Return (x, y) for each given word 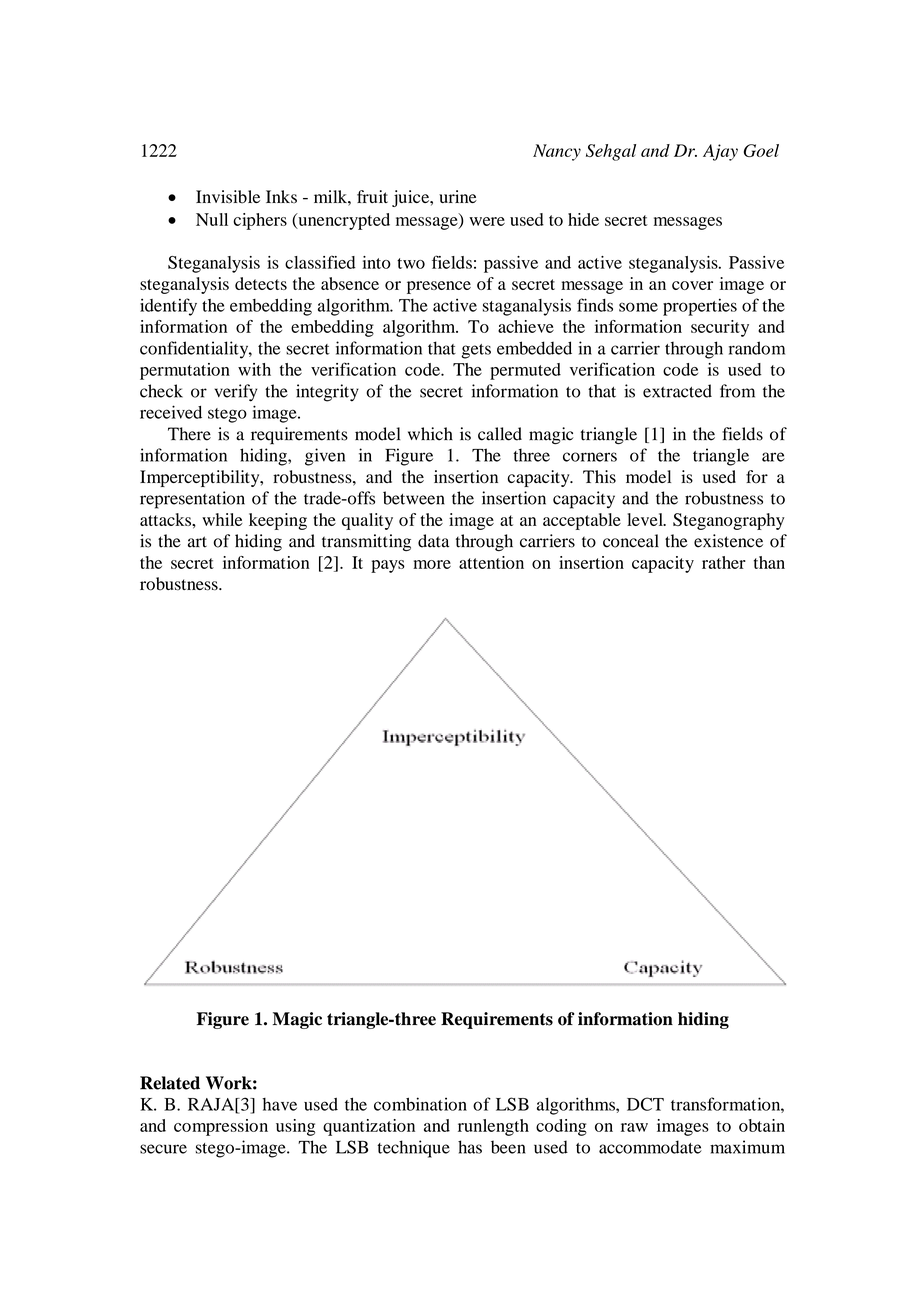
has (470, 1147)
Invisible (228, 197)
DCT (645, 1104)
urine (458, 196)
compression (221, 1127)
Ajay (720, 152)
